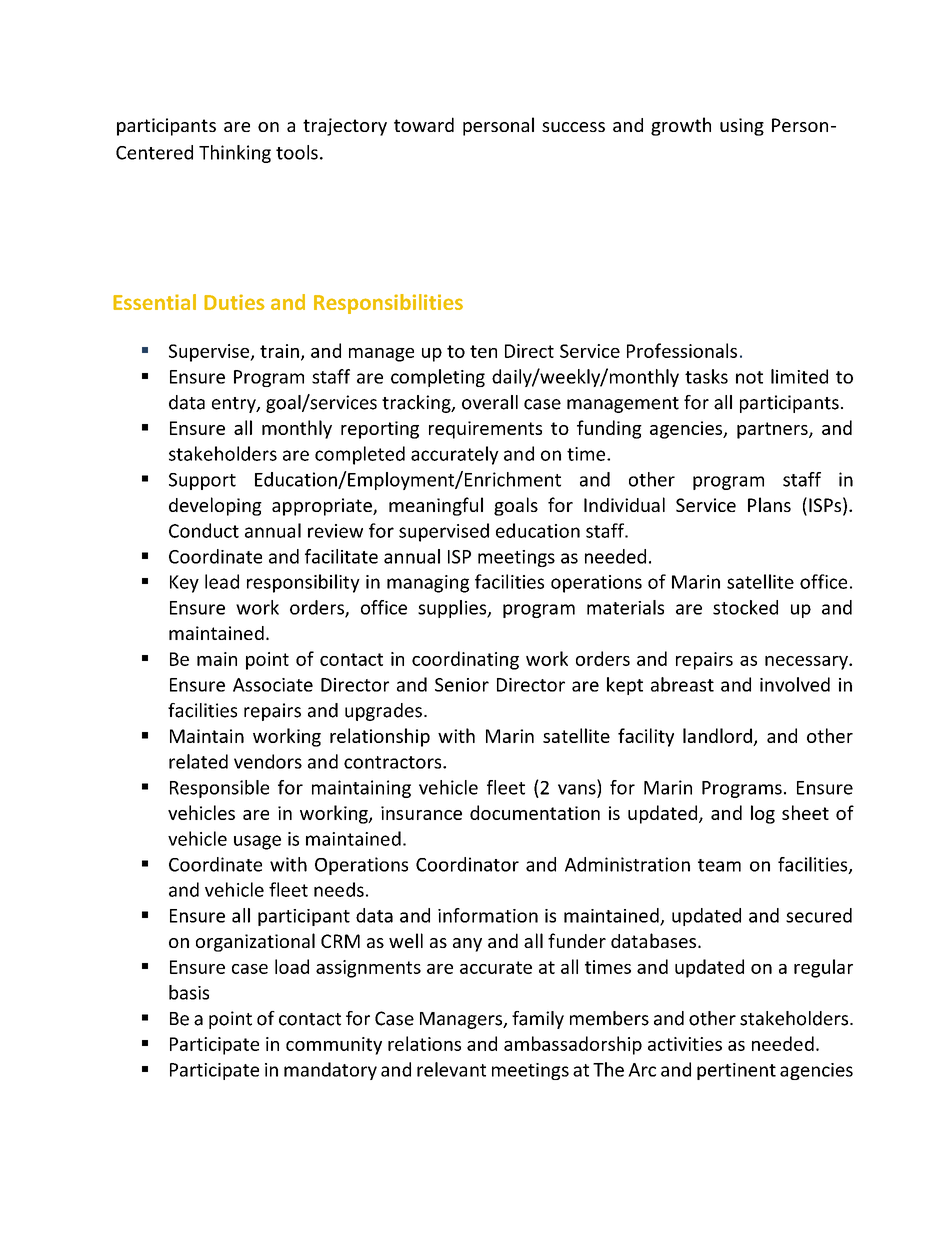  Describe the element at coordinates (189, 992) in the screenshot. I see `basis` at that location.
